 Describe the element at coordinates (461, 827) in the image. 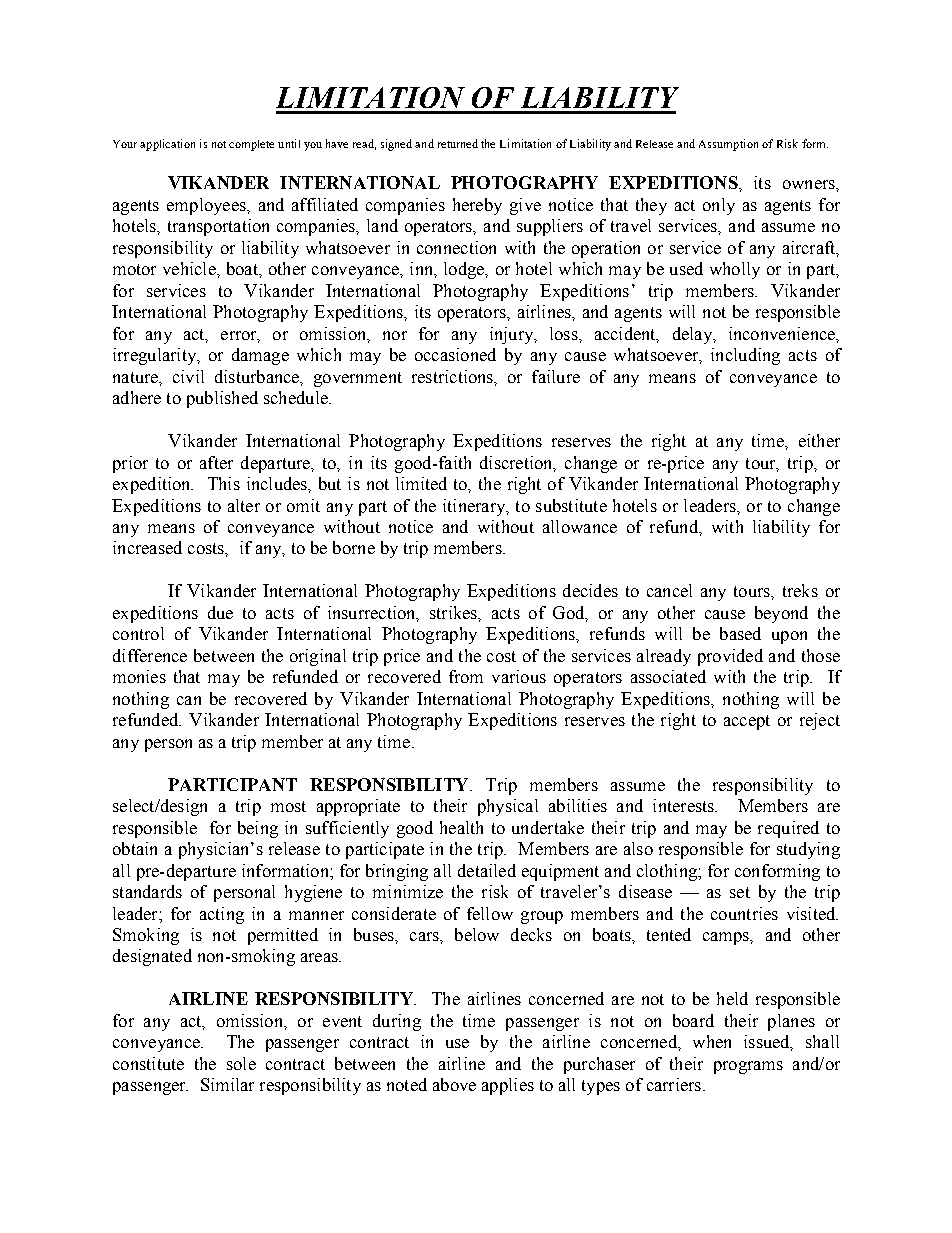

I see `health` at that location.
